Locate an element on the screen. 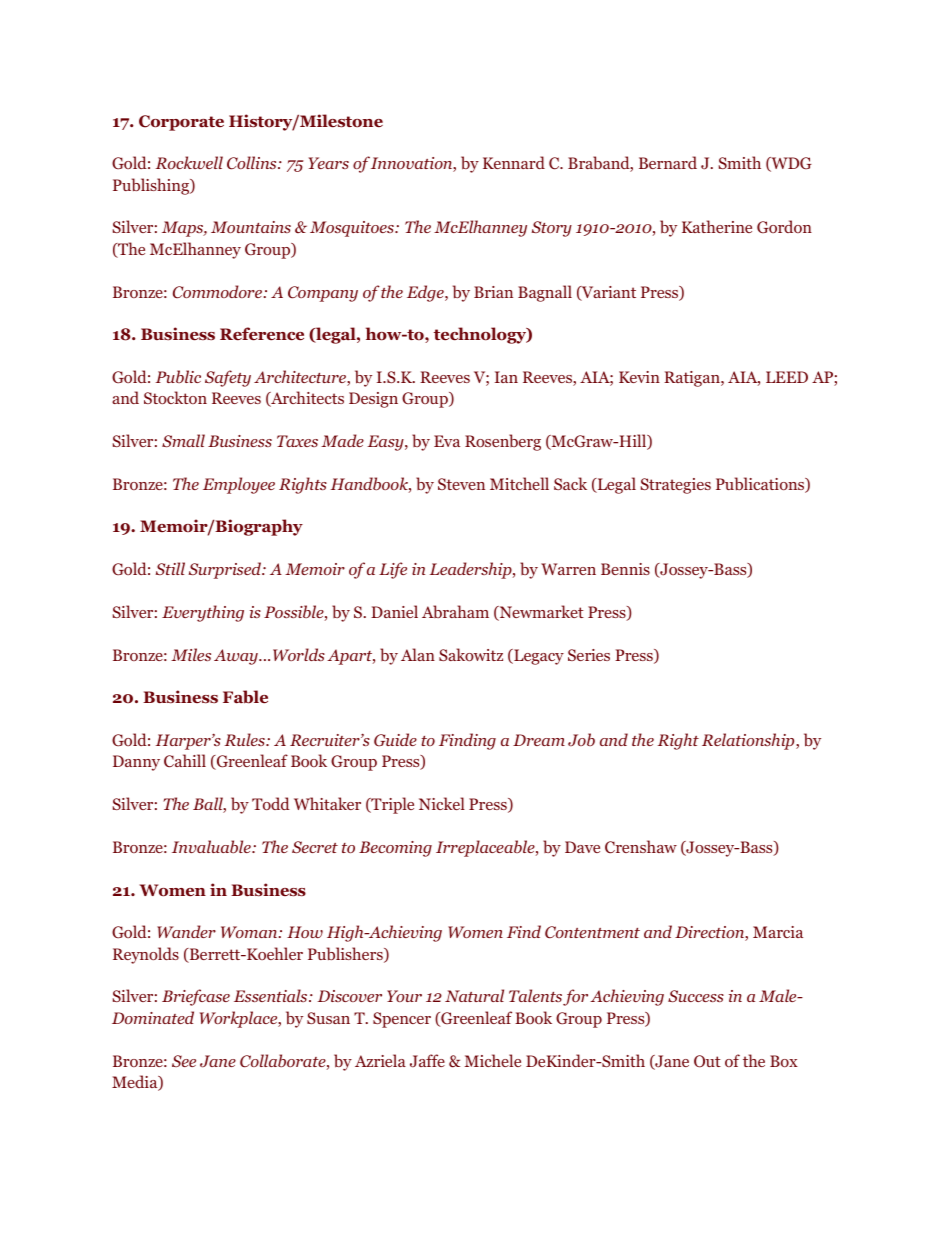 This screenshot has width=952, height=1233. Series is located at coordinates (589, 655).
